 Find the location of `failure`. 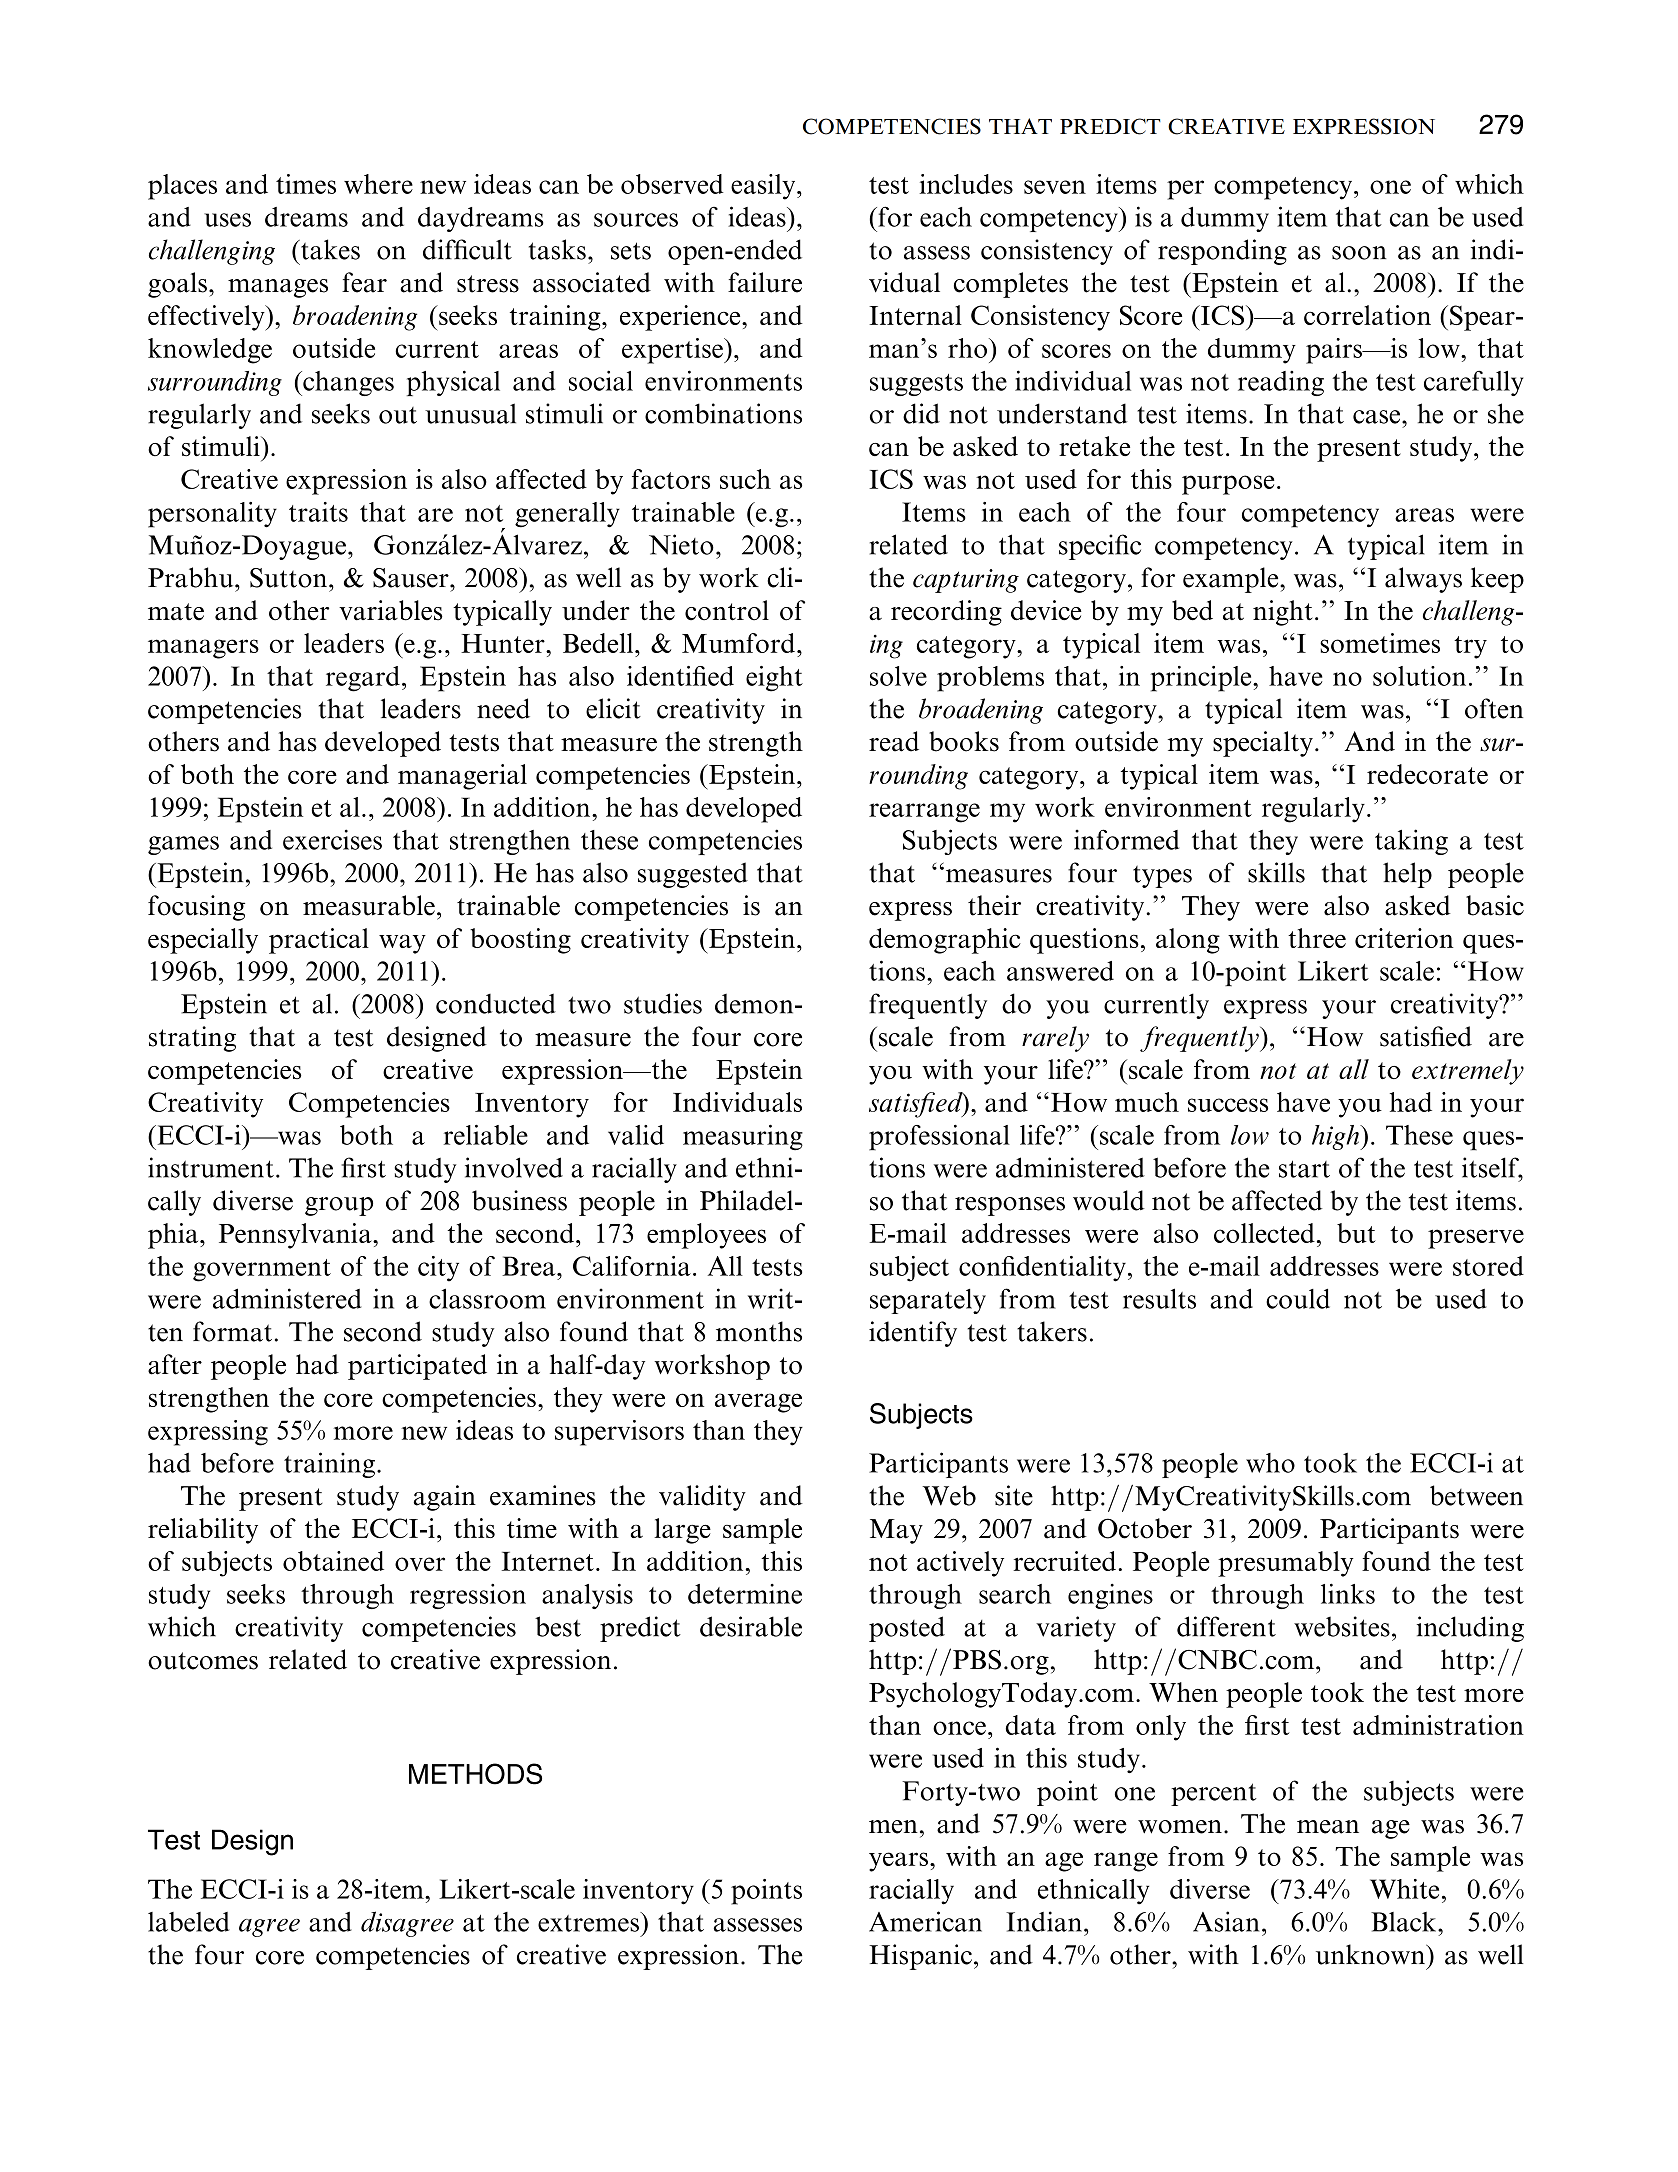

failure is located at coordinates (765, 282).
